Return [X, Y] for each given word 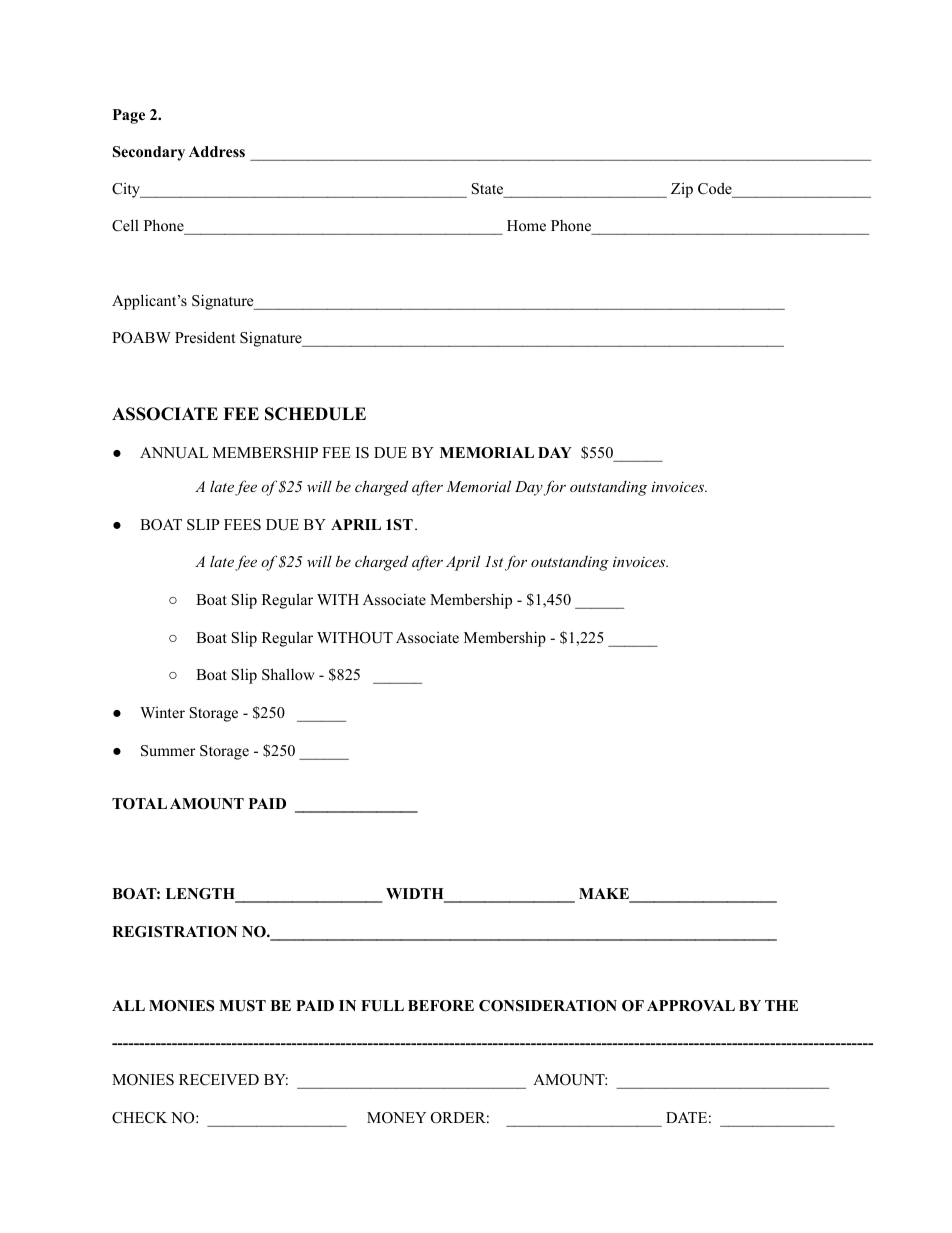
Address [217, 151]
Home [526, 225]
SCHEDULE [315, 414]
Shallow [288, 674]
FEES [242, 525]
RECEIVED [219, 1080]
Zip [682, 190]
